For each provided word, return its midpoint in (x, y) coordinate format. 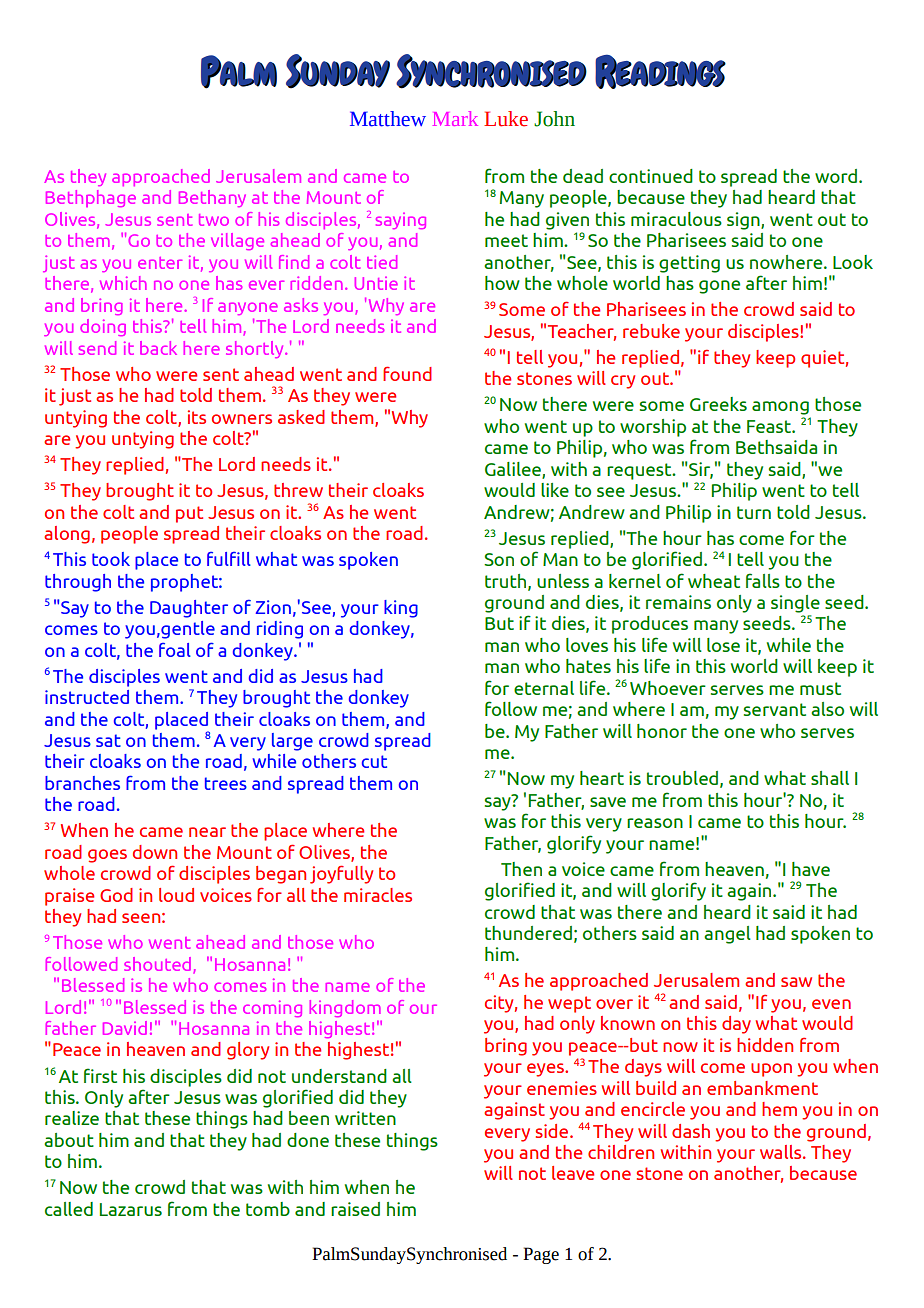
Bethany (212, 198)
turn (754, 512)
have (811, 869)
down (155, 852)
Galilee (514, 470)
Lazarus (131, 1209)
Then (521, 869)
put (189, 514)
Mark (455, 118)
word (837, 176)
